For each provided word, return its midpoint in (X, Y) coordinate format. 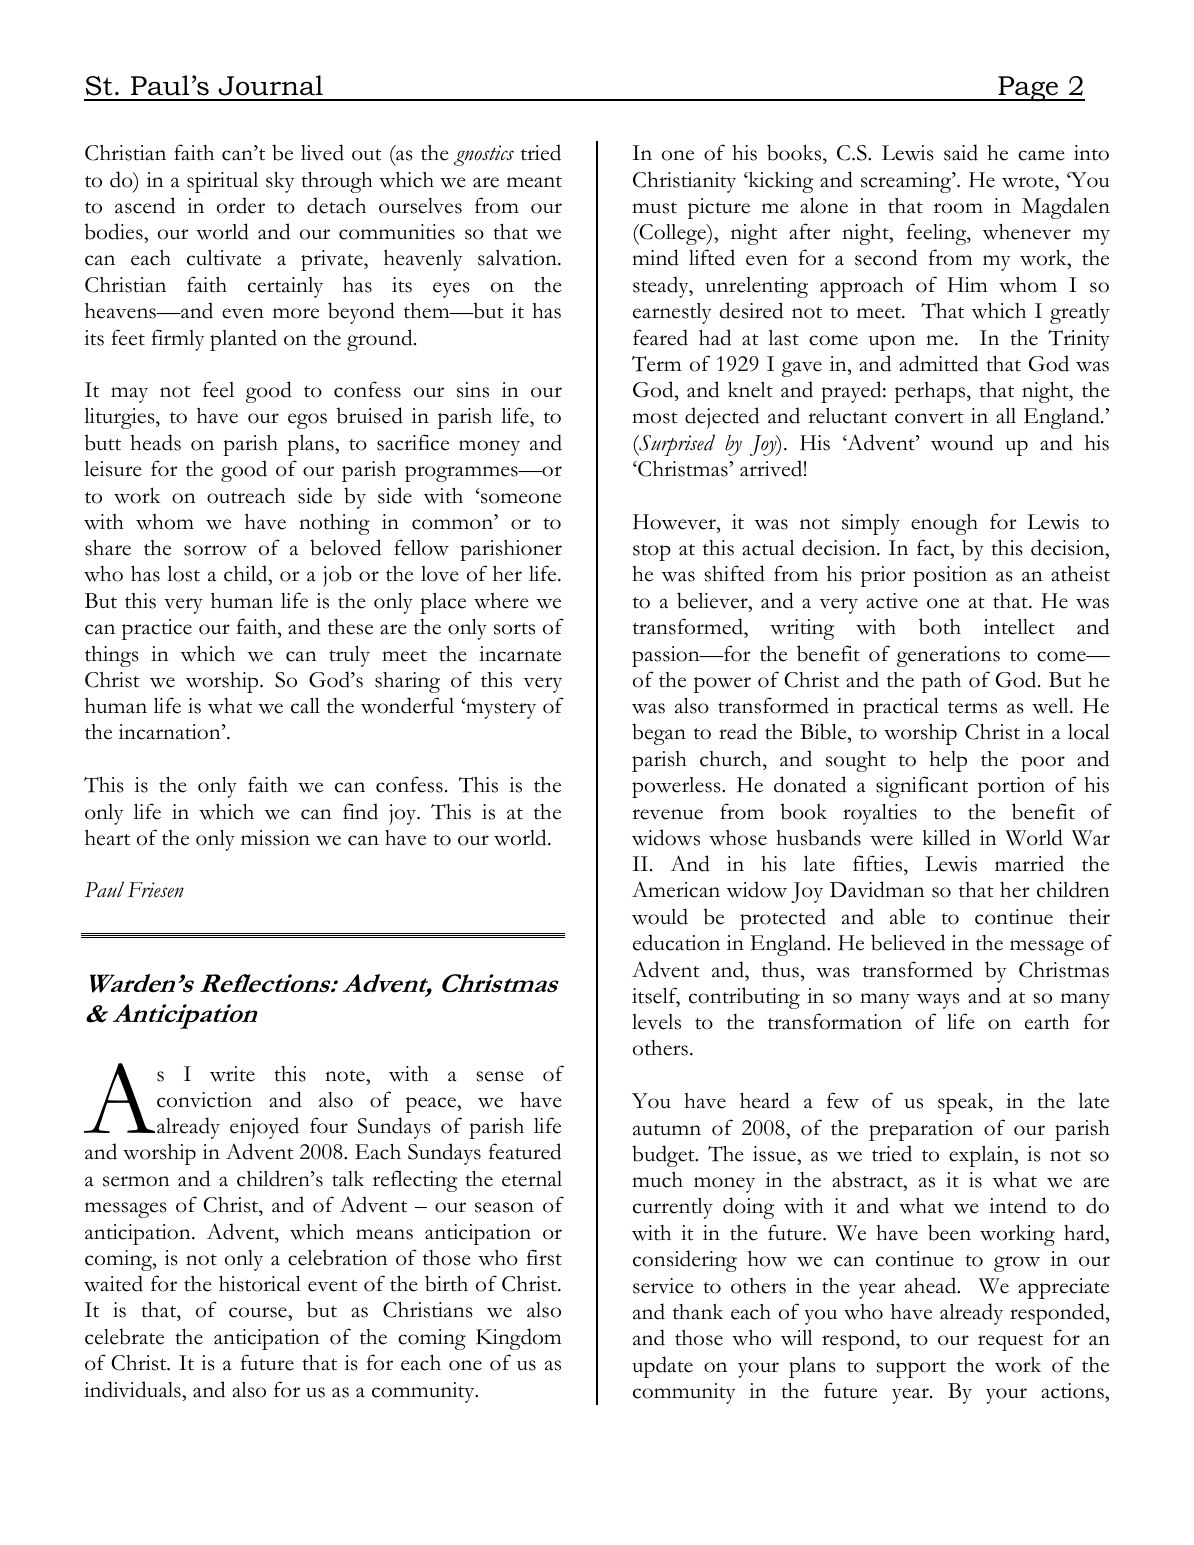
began (659, 734)
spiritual (222, 182)
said (961, 152)
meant (534, 182)
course (259, 1314)
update (662, 1367)
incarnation (171, 732)
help (948, 761)
